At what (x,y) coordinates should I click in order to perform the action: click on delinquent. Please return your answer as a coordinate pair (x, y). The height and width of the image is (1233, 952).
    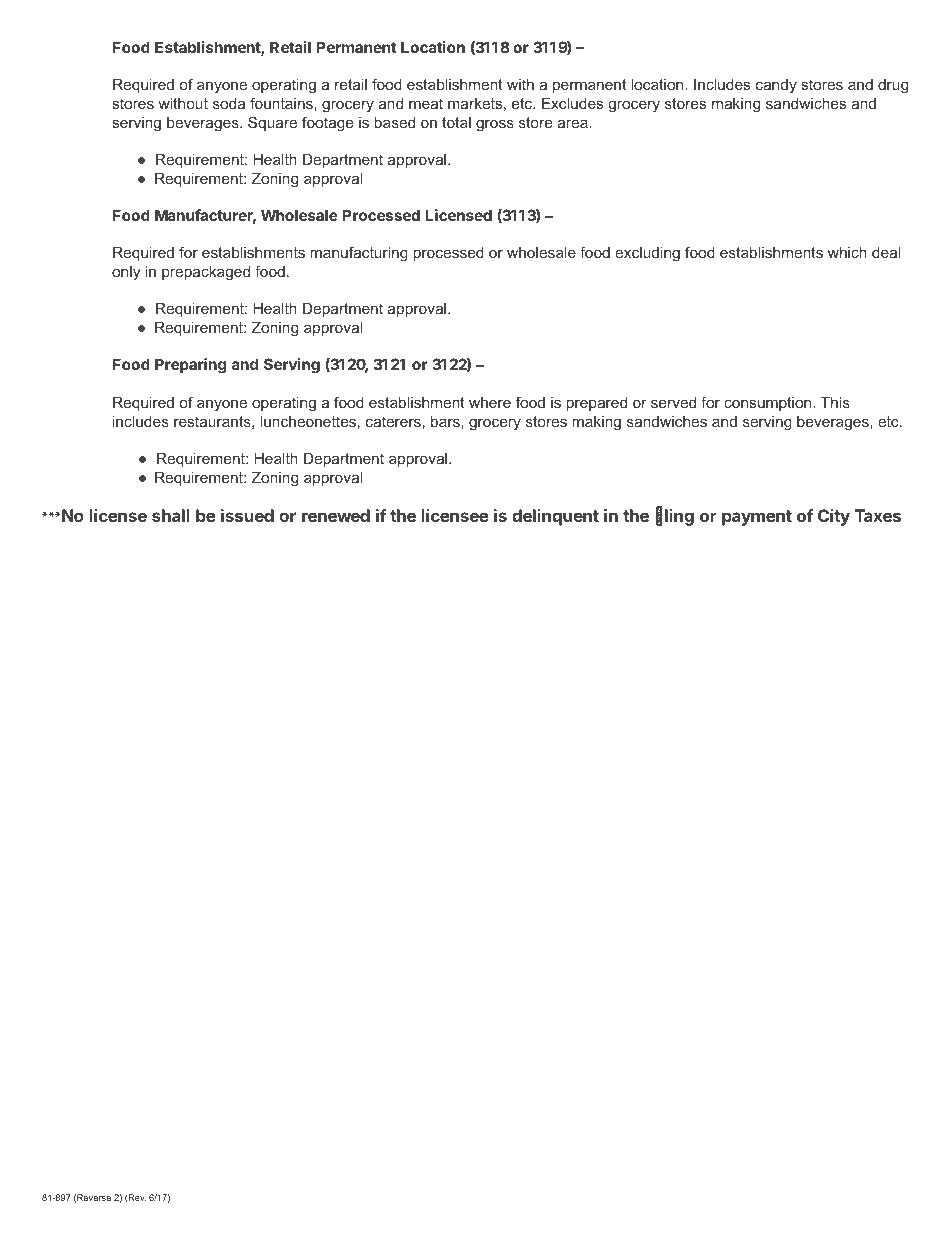
    Looking at the image, I should click on (555, 517).
